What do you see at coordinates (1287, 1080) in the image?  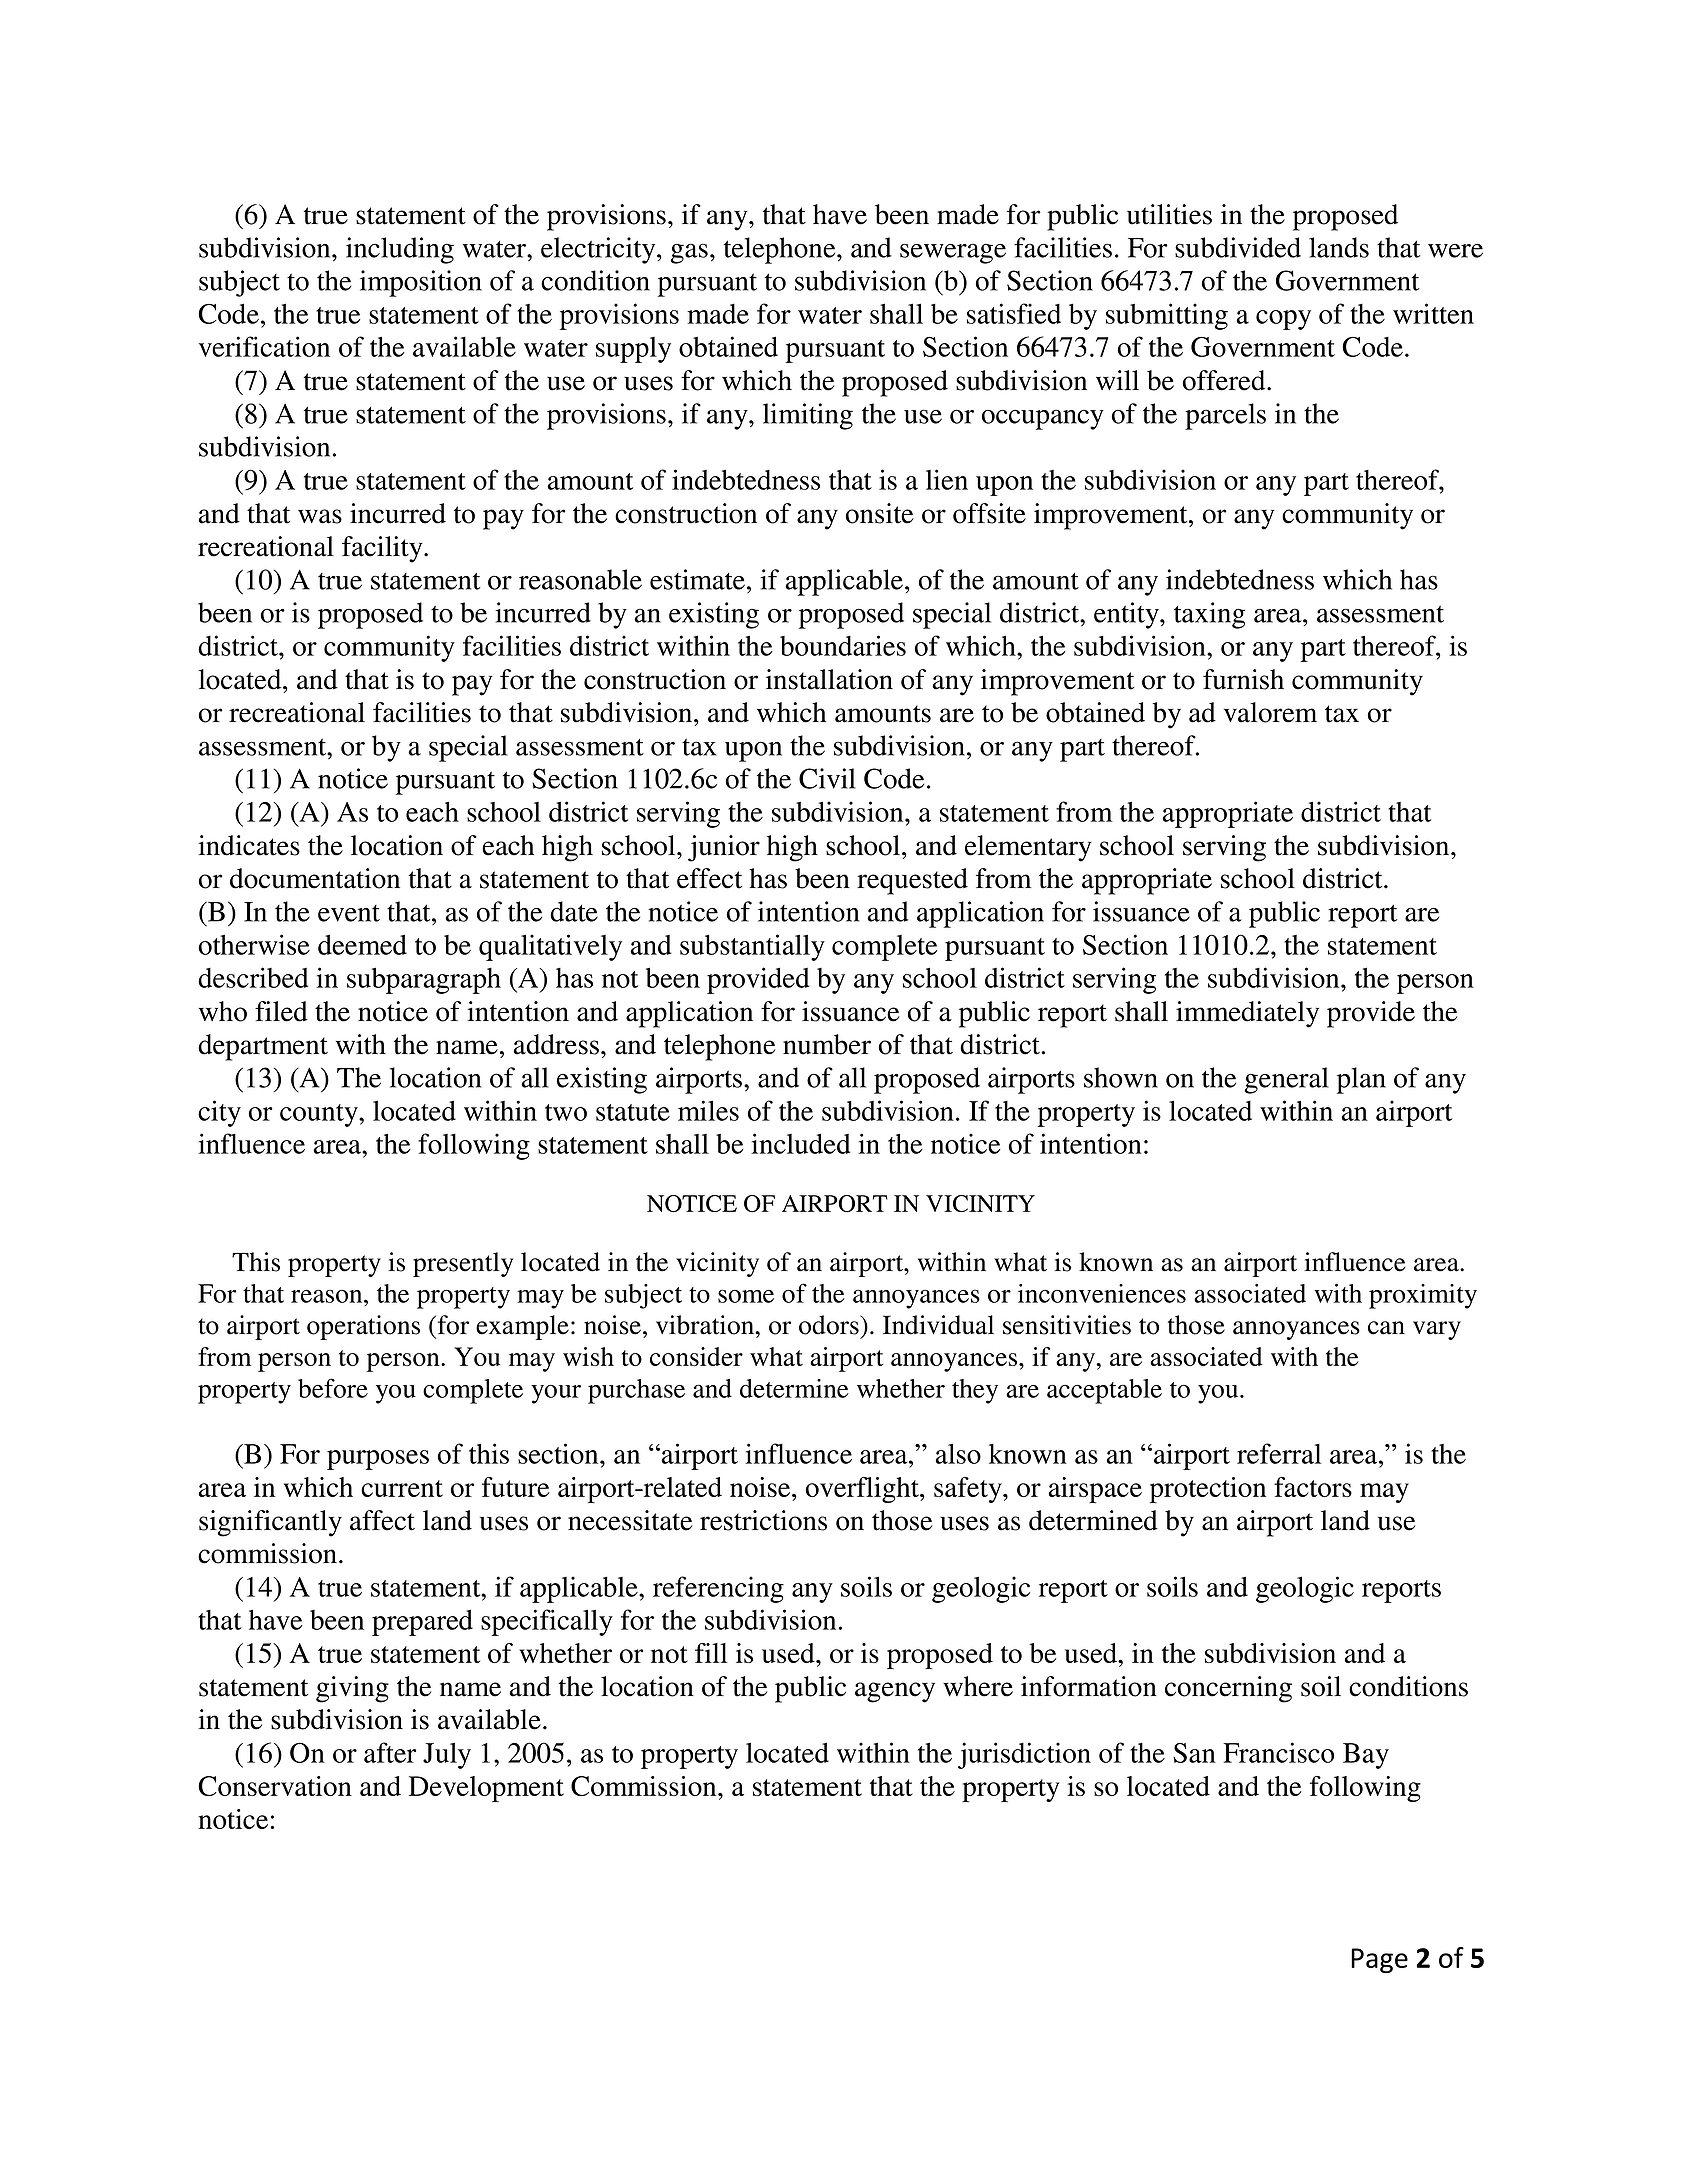 I see `general` at bounding box center [1287, 1080].
